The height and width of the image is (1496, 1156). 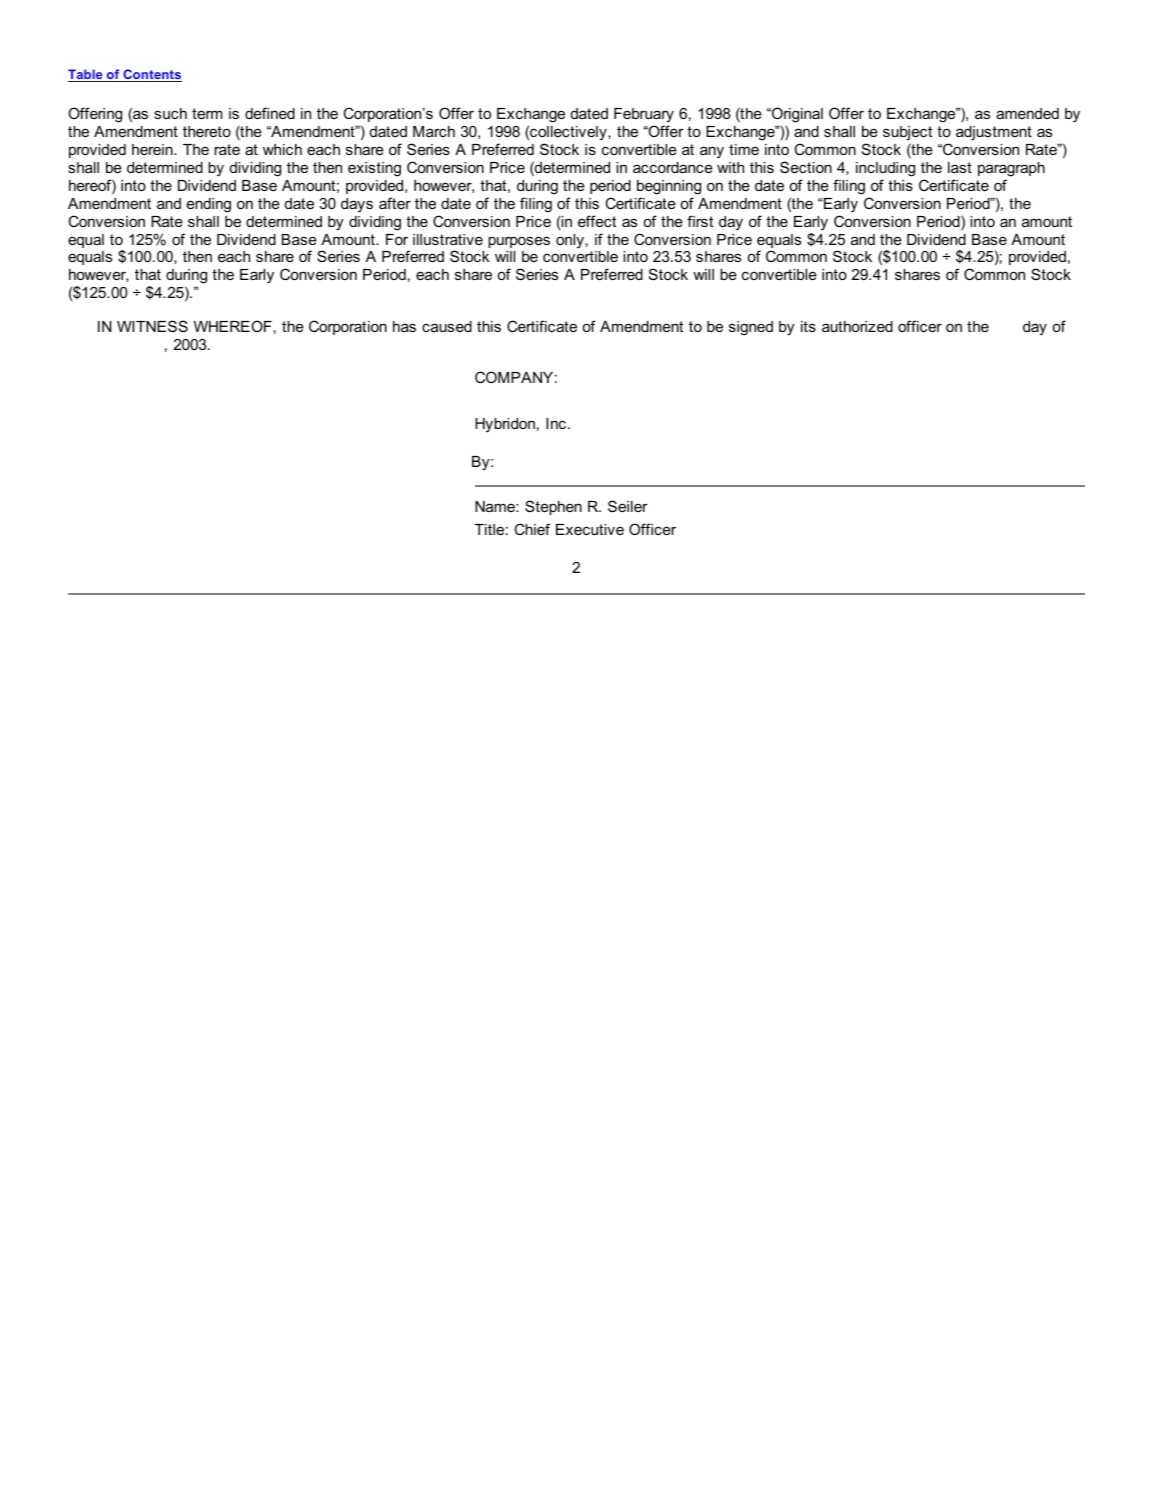 What do you see at coordinates (700, 221) in the image?
I see `first` at bounding box center [700, 221].
